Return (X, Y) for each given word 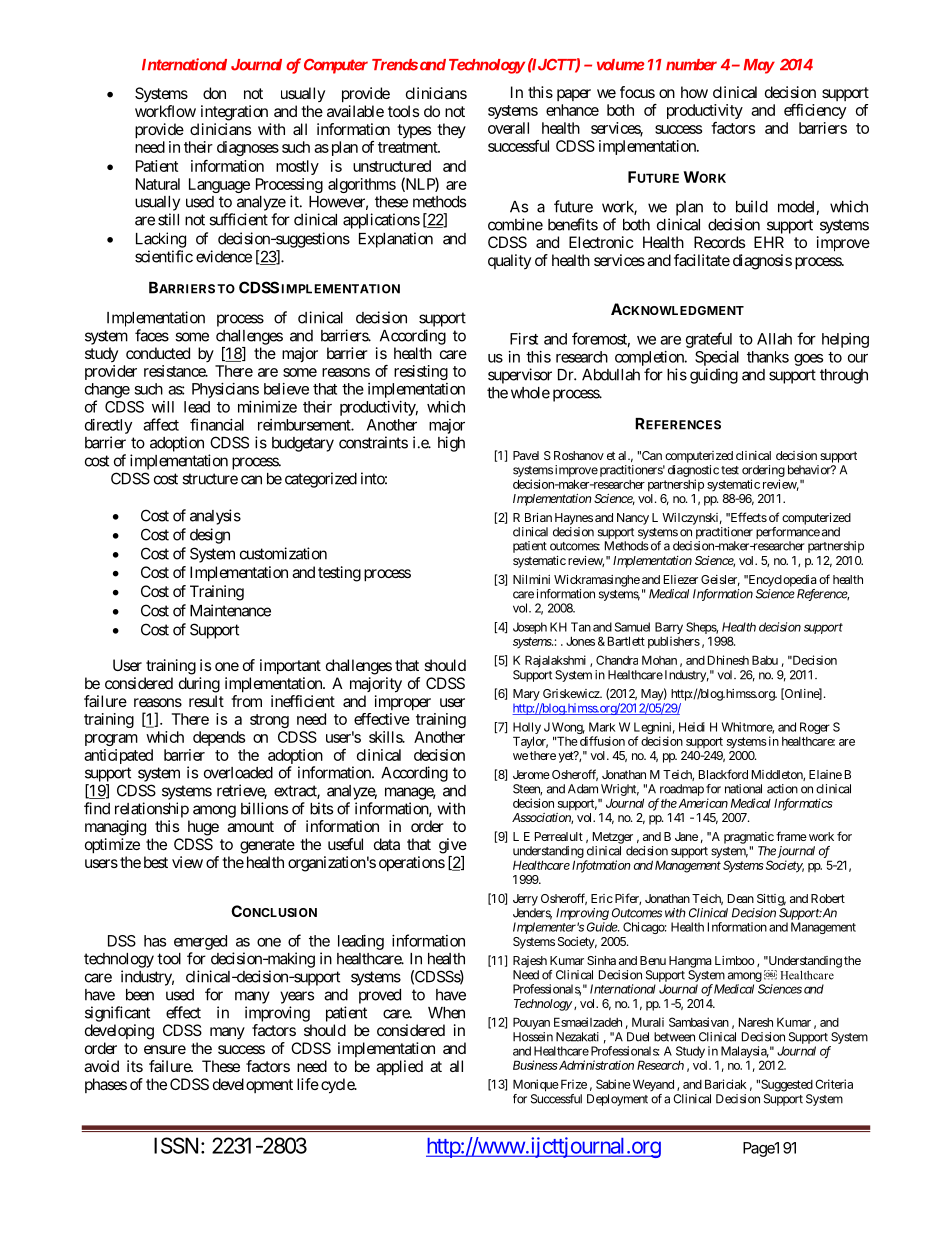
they (451, 131)
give (453, 846)
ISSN (176, 1145)
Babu (765, 660)
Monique (536, 1085)
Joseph (530, 628)
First (524, 339)
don (214, 93)
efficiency (815, 111)
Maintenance (230, 610)
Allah (774, 339)
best (156, 862)
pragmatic (749, 838)
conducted (158, 353)
